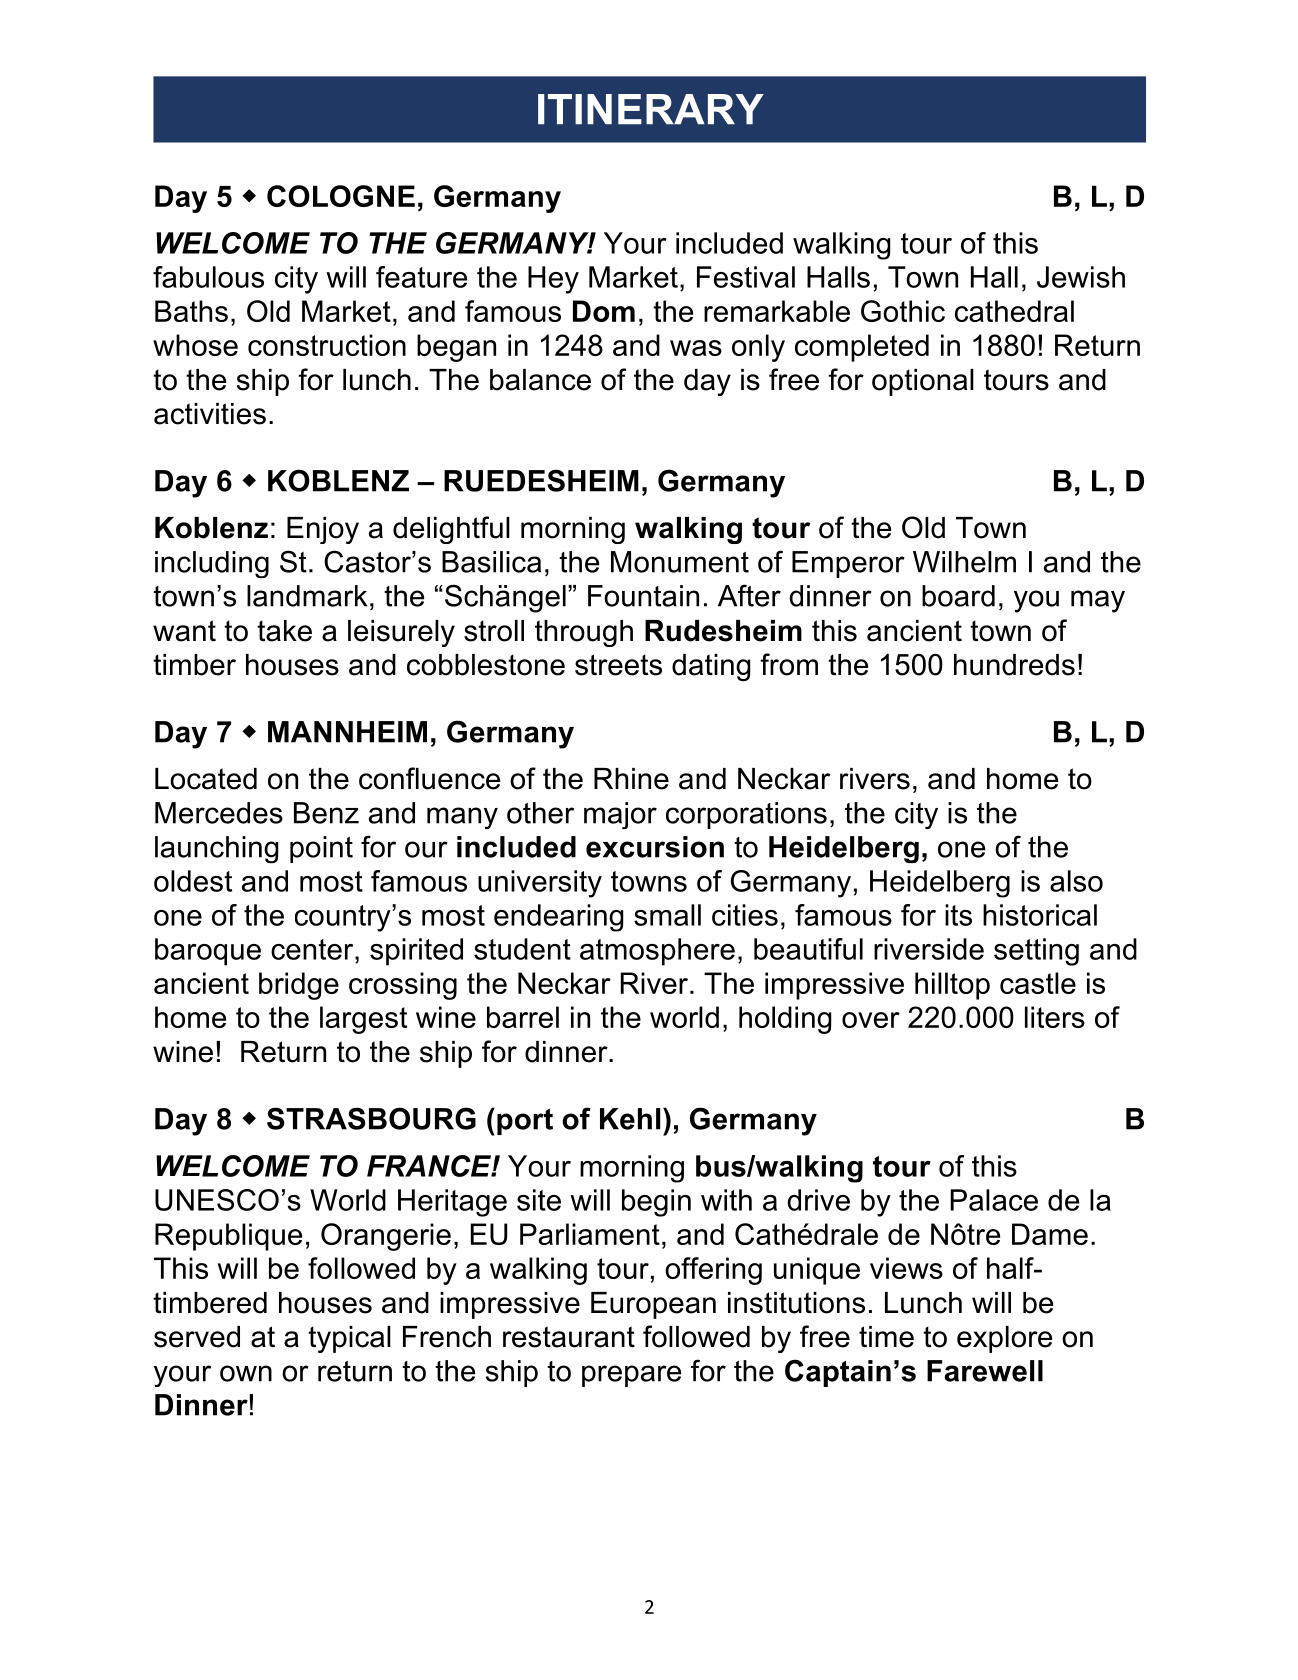  I want to click on Monument, so click(680, 562).
